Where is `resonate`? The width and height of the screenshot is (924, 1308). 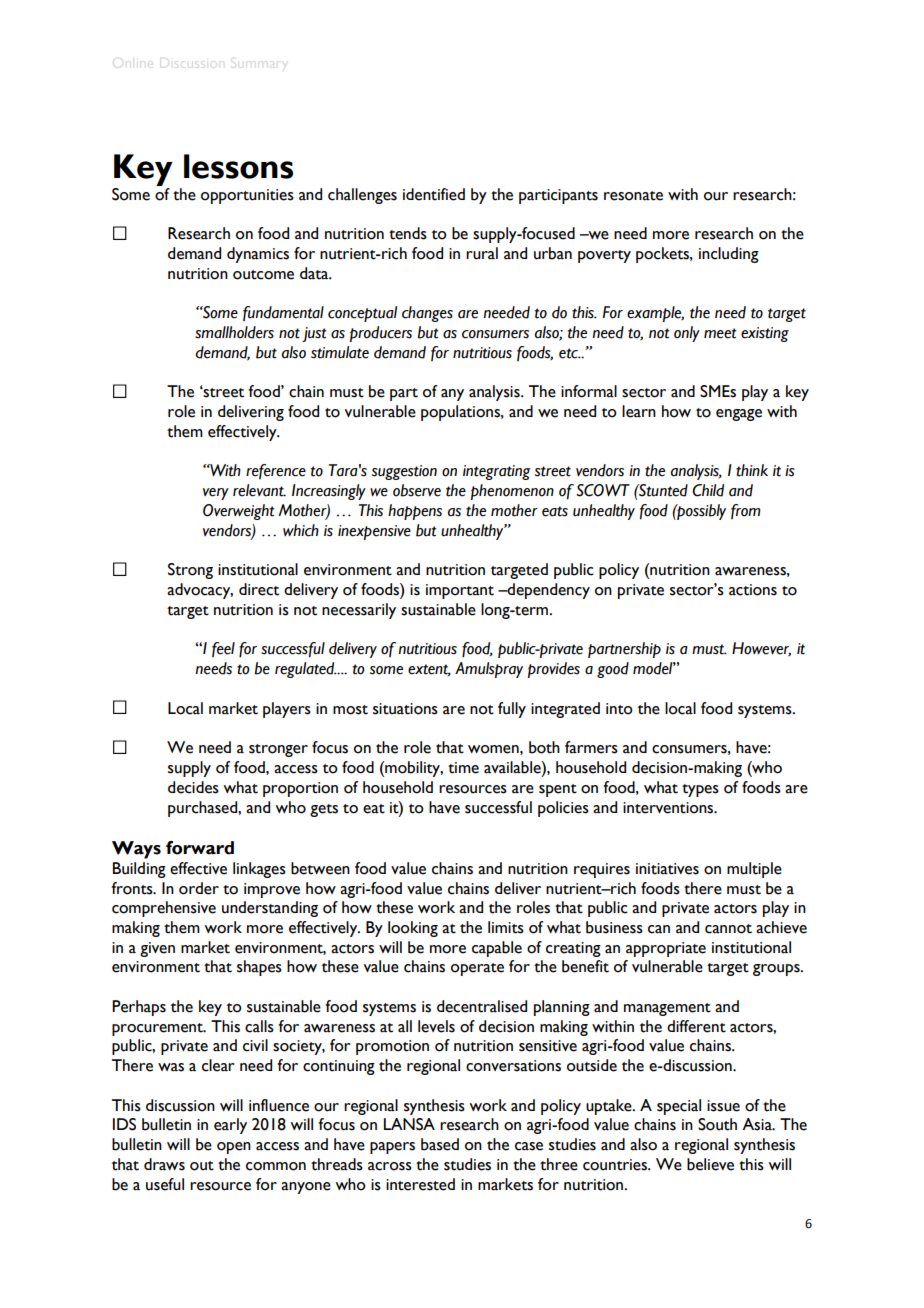 resonate is located at coordinates (633, 196).
